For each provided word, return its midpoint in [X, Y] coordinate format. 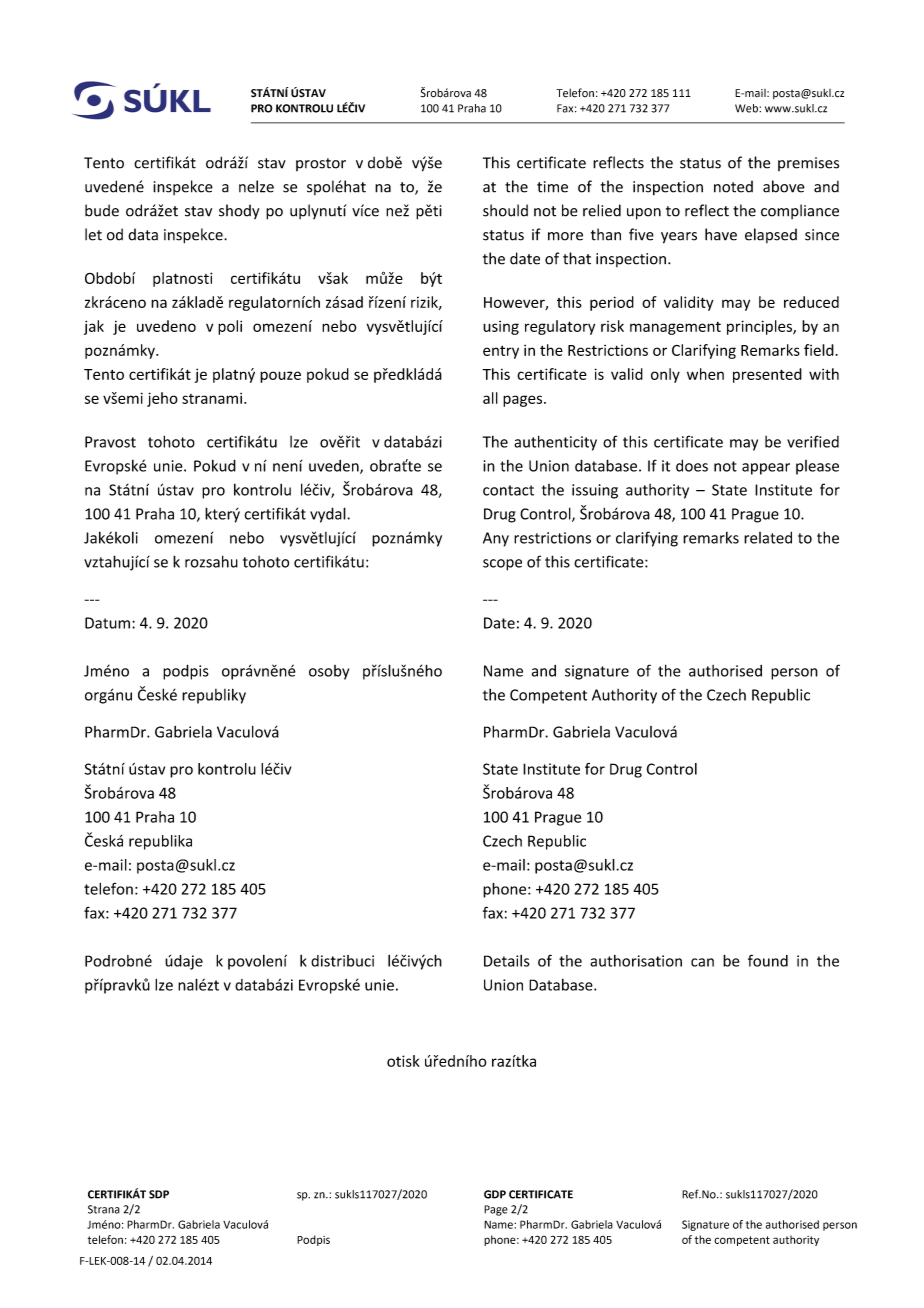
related [768, 537]
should [505, 210]
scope [502, 565]
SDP [159, 1194]
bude [102, 210]
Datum [107, 623]
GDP [495, 1194]
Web [747, 108]
